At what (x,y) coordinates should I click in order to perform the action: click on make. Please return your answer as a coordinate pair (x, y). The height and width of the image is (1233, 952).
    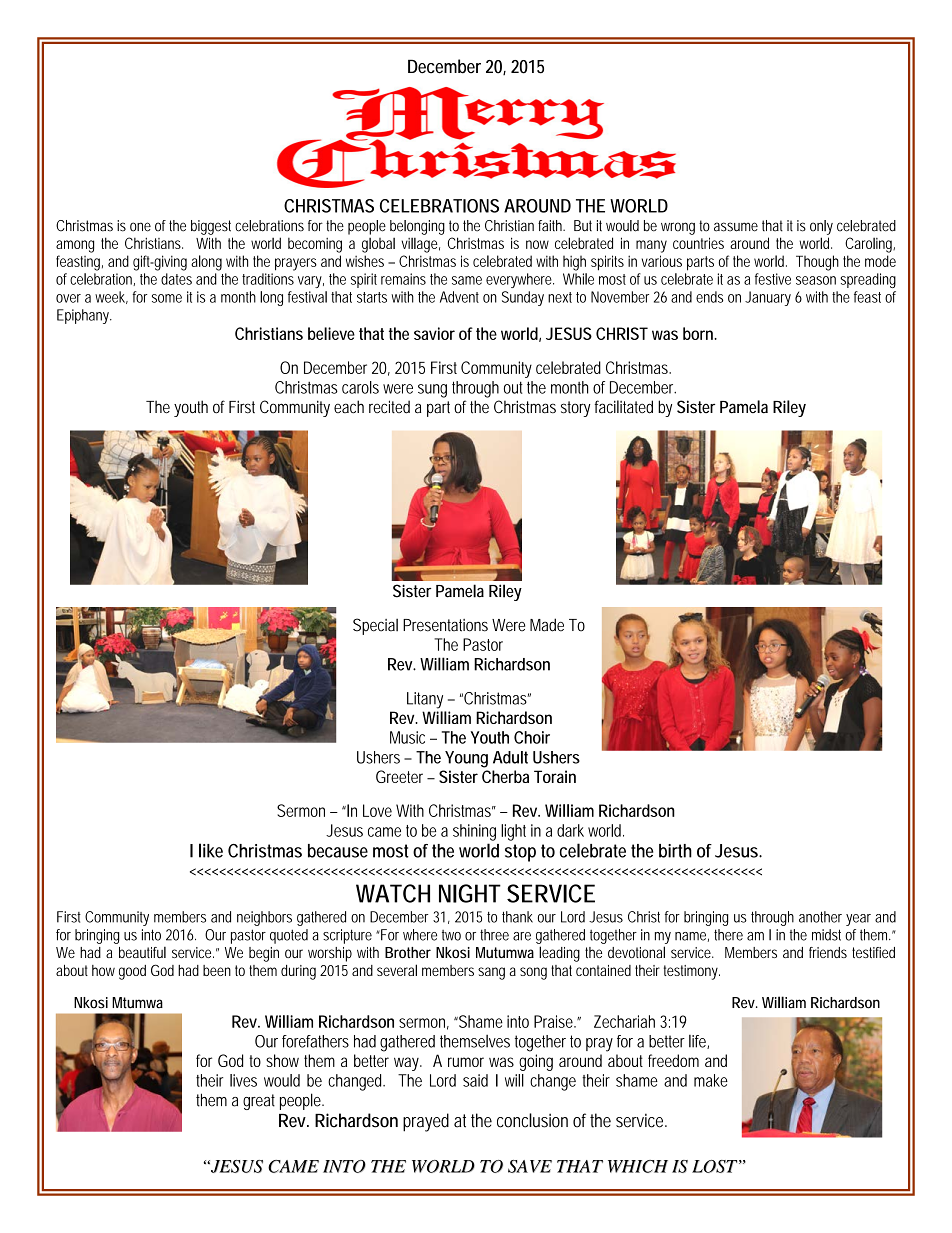
    Looking at the image, I should click on (711, 1080).
